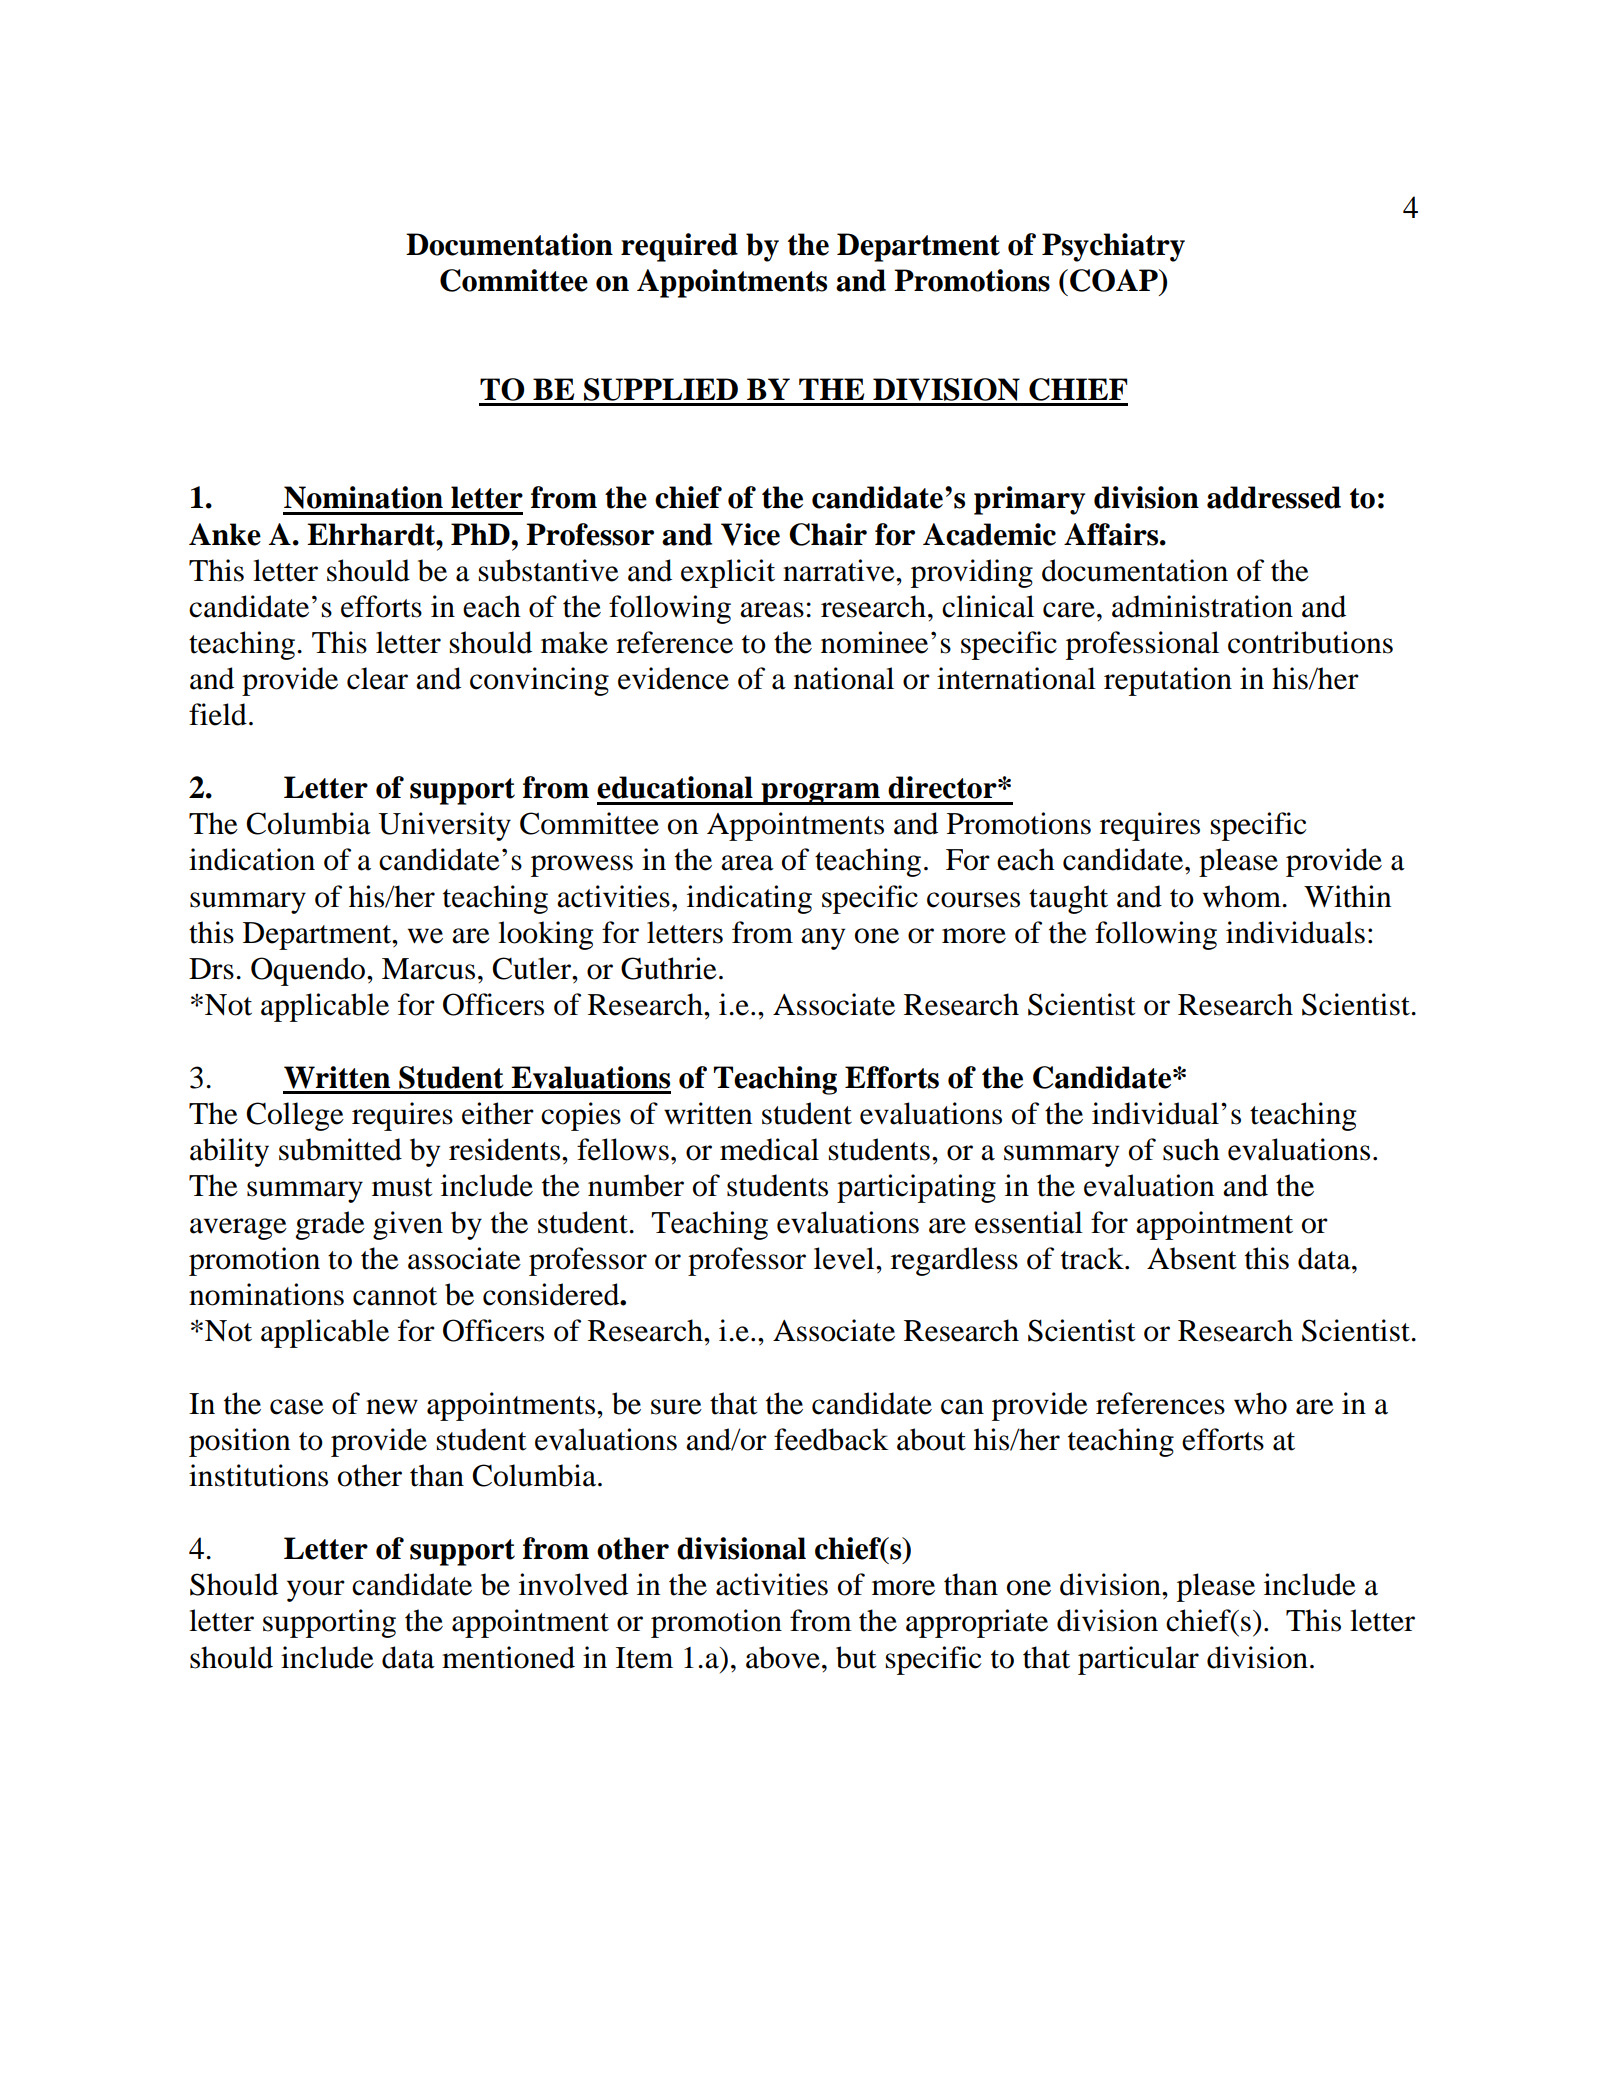 This screenshot has height=2080, width=1608. I want to click on Marcus, so click(428, 969).
